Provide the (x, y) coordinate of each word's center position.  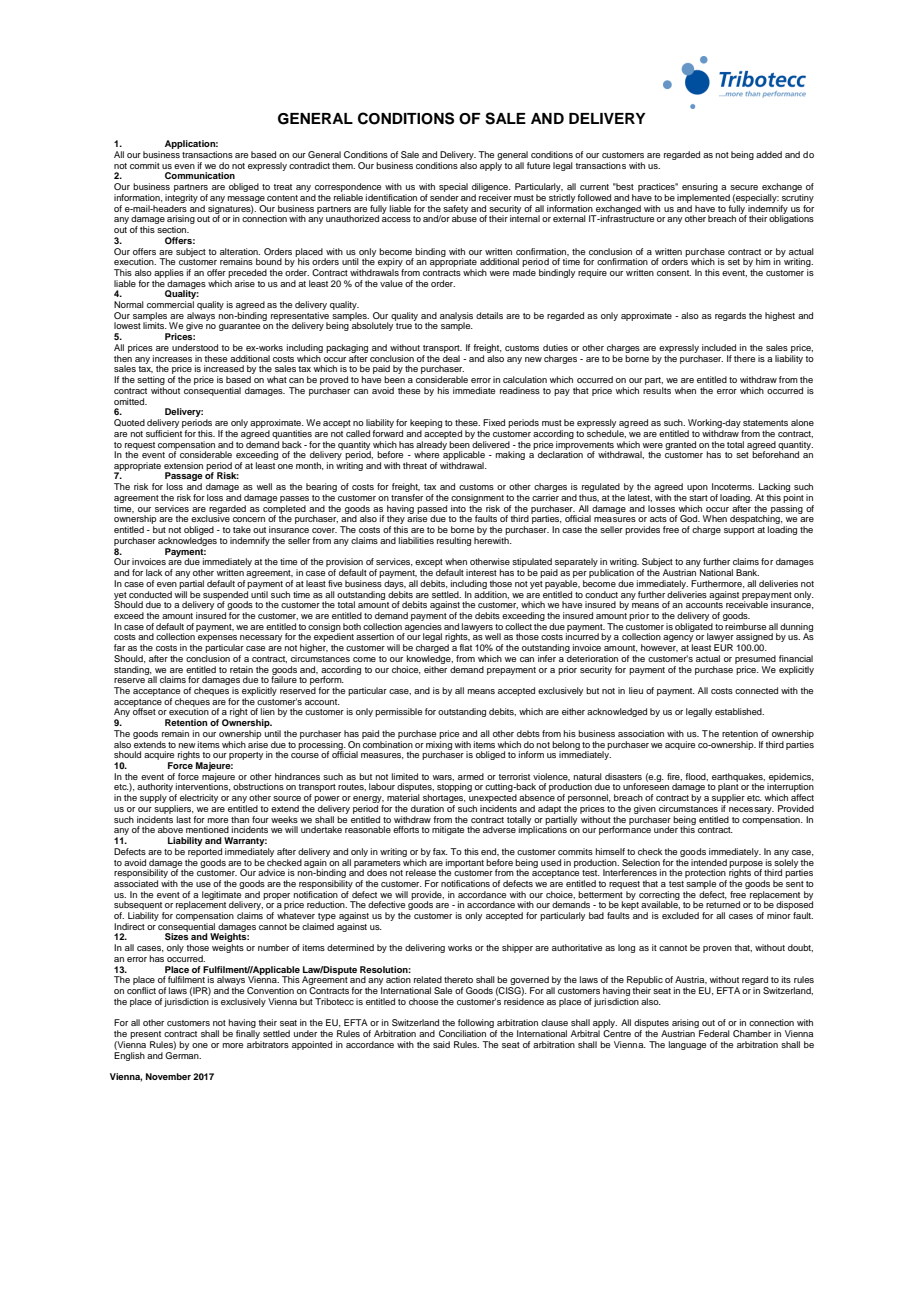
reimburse (745, 625)
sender (444, 197)
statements (765, 423)
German (183, 1054)
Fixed (494, 422)
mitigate (448, 830)
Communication (200, 175)
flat (465, 647)
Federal (714, 1033)
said (441, 1044)
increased (224, 368)
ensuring (700, 189)
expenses (217, 640)
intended (709, 862)
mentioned (207, 829)
